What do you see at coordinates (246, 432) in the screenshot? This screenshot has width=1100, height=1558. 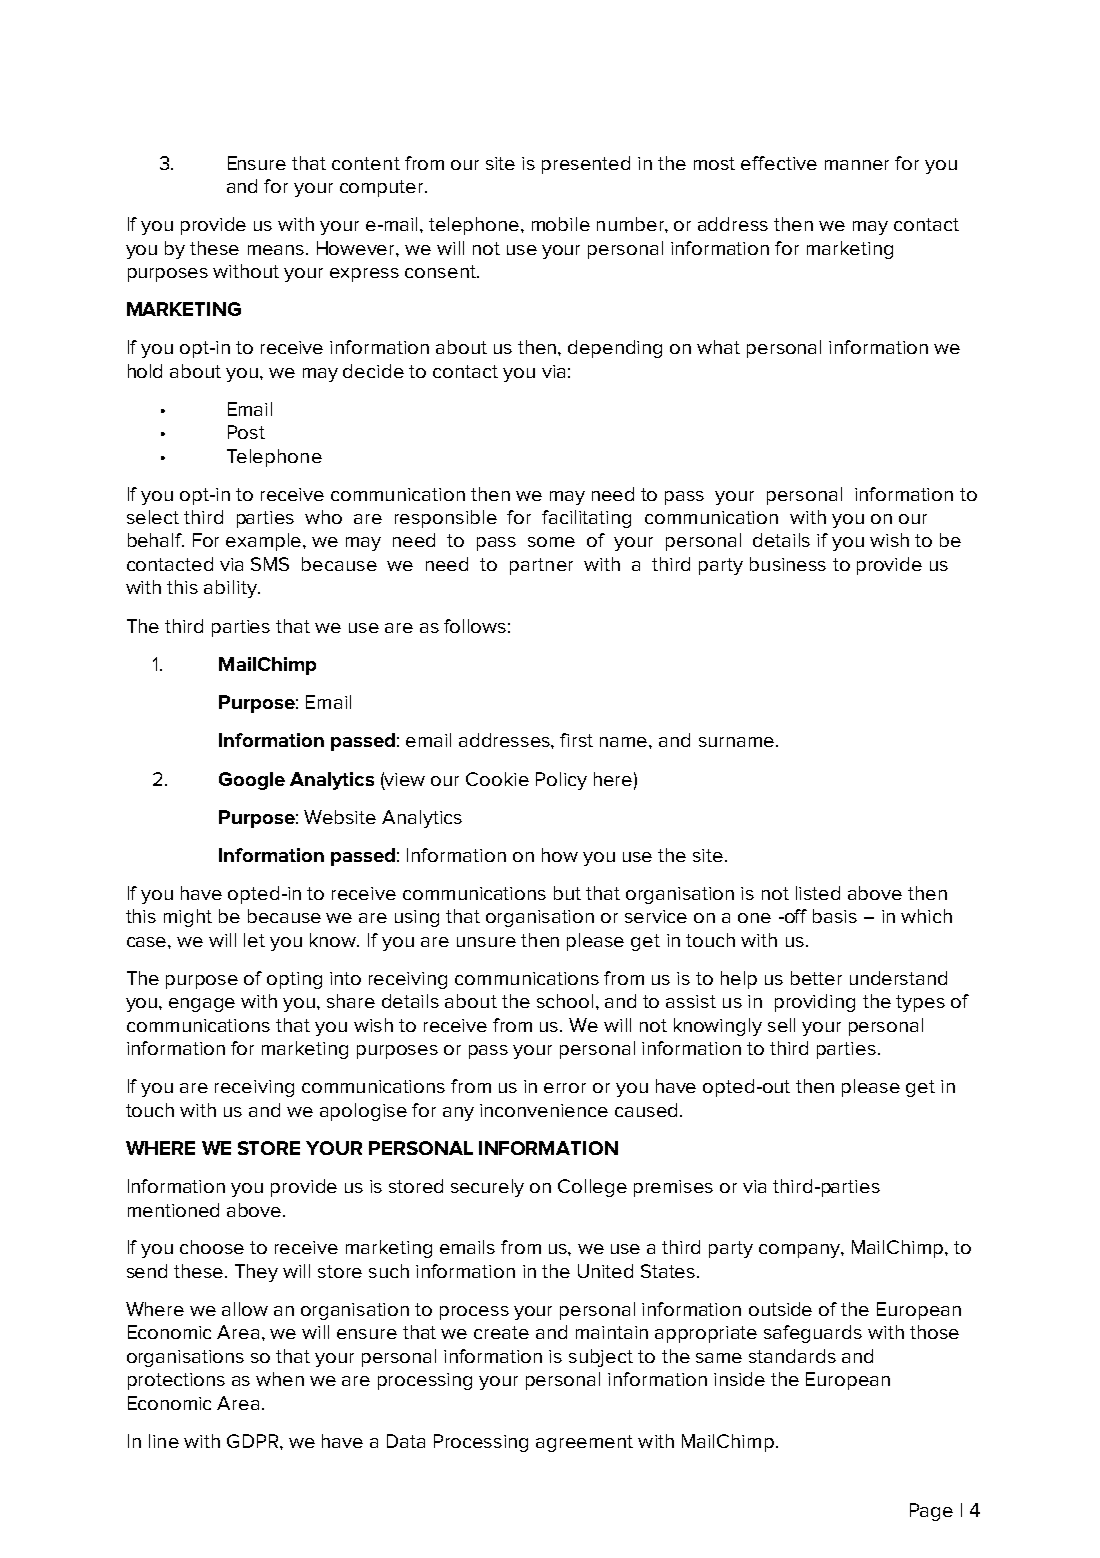 I see `Post` at bounding box center [246, 432].
